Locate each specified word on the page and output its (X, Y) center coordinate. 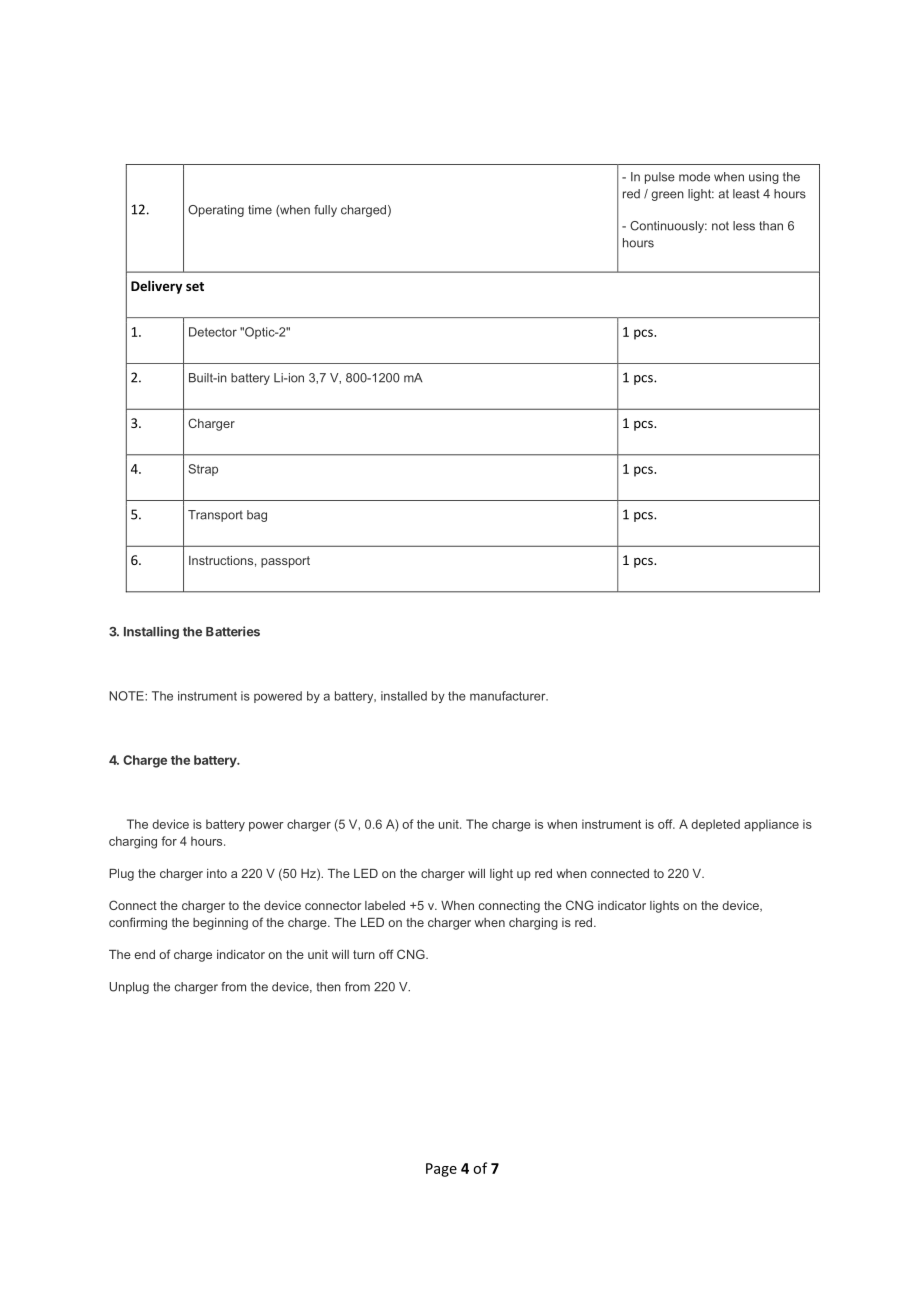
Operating (216, 211)
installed (404, 696)
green (667, 196)
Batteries (233, 631)
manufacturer (509, 696)
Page (441, 1170)
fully (325, 211)
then (328, 987)
